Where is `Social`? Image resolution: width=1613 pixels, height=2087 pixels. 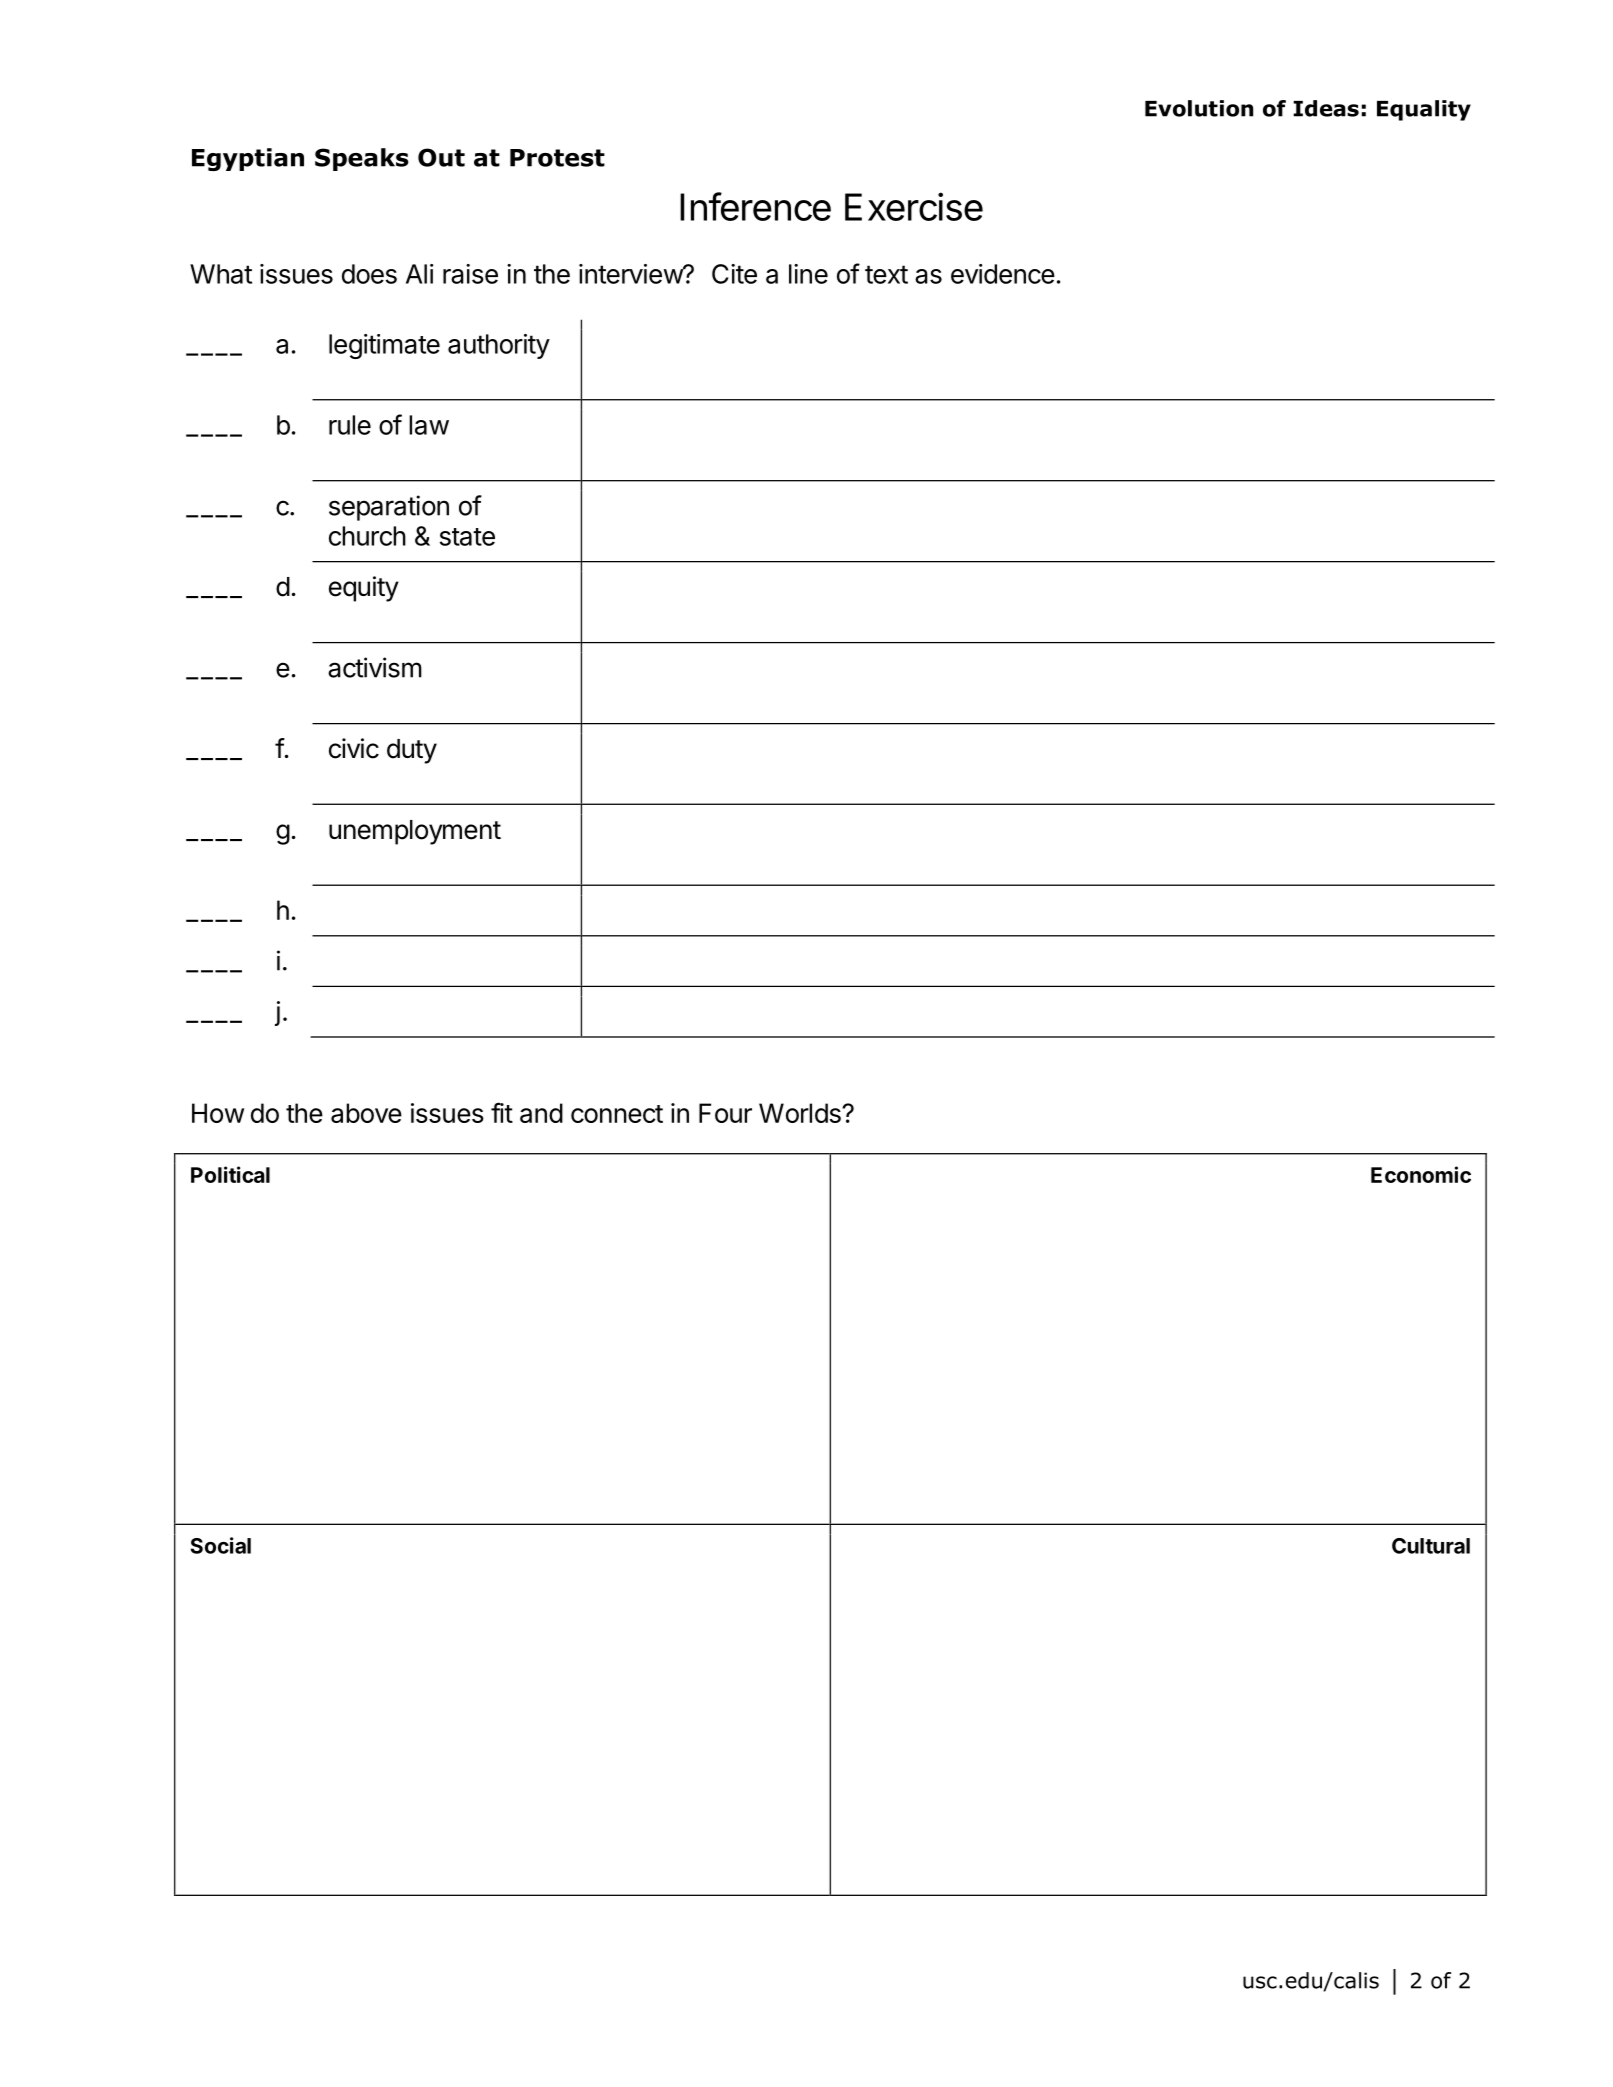 Social is located at coordinates (220, 1545).
